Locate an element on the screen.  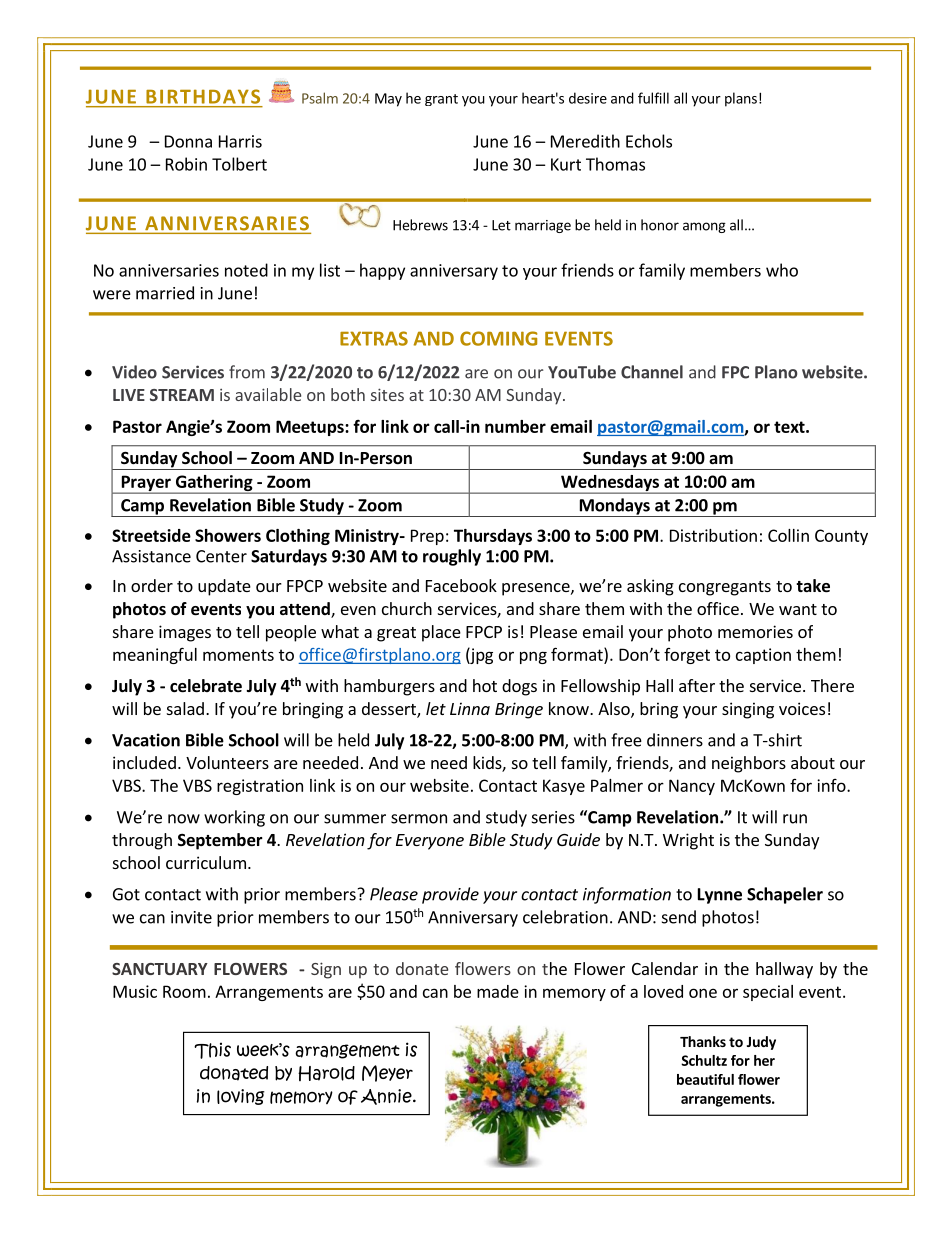
Volunteers is located at coordinates (227, 762).
